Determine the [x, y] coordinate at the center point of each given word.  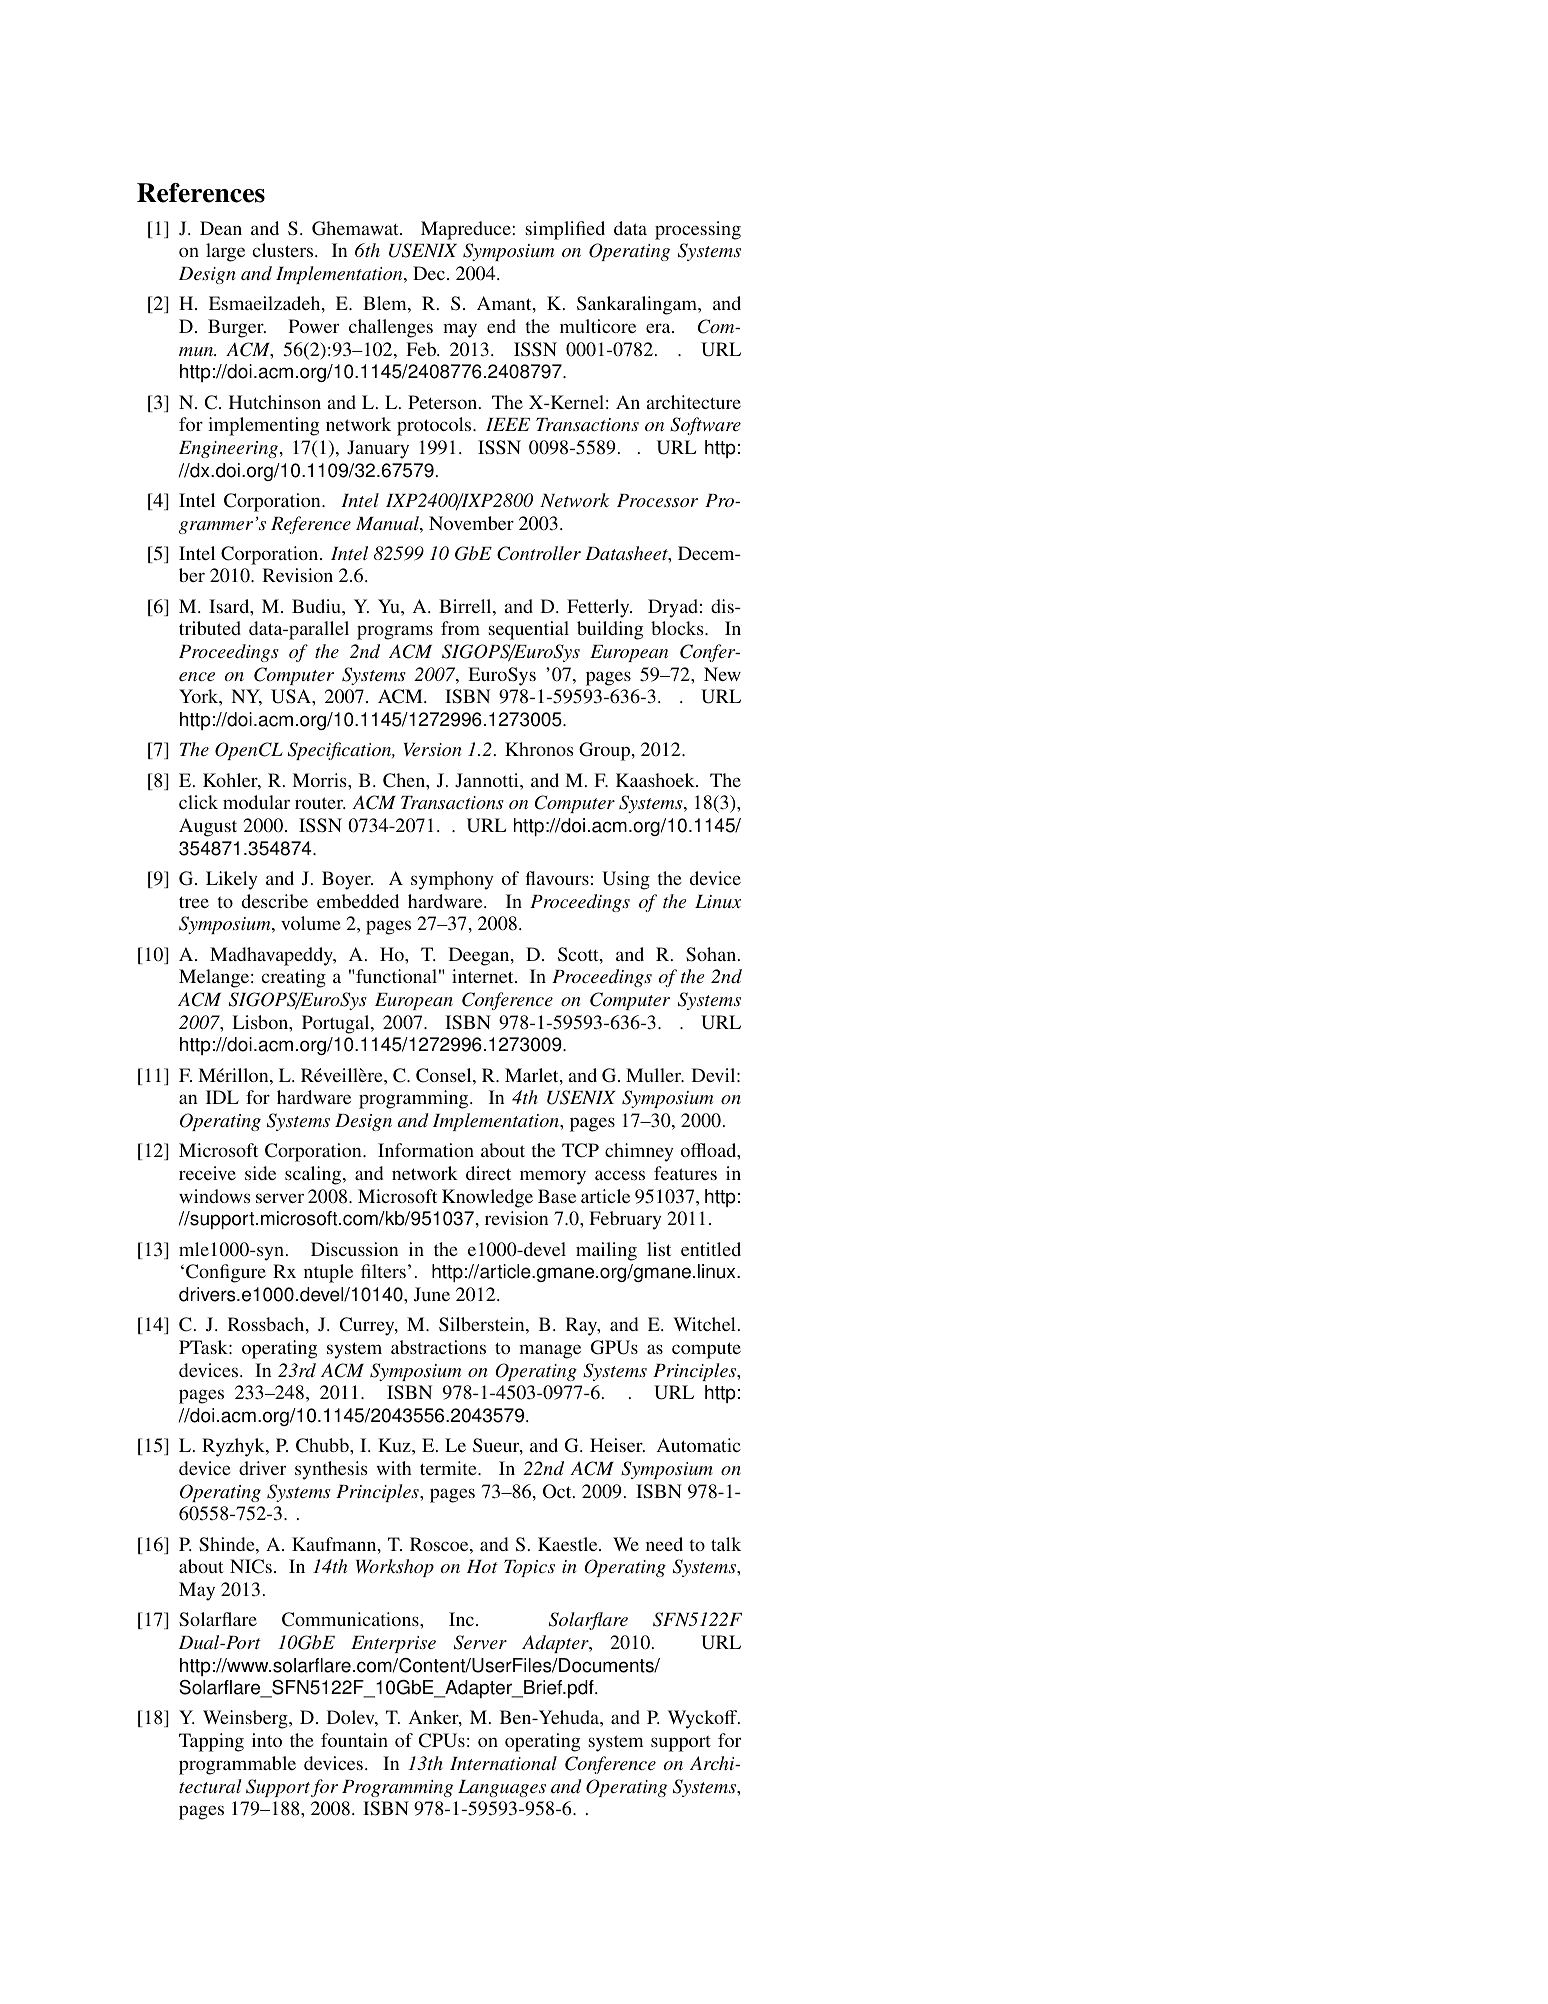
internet [484, 976]
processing [698, 230]
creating [293, 978]
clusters [284, 250]
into [267, 1740]
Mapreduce [467, 230]
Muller [655, 1075]
